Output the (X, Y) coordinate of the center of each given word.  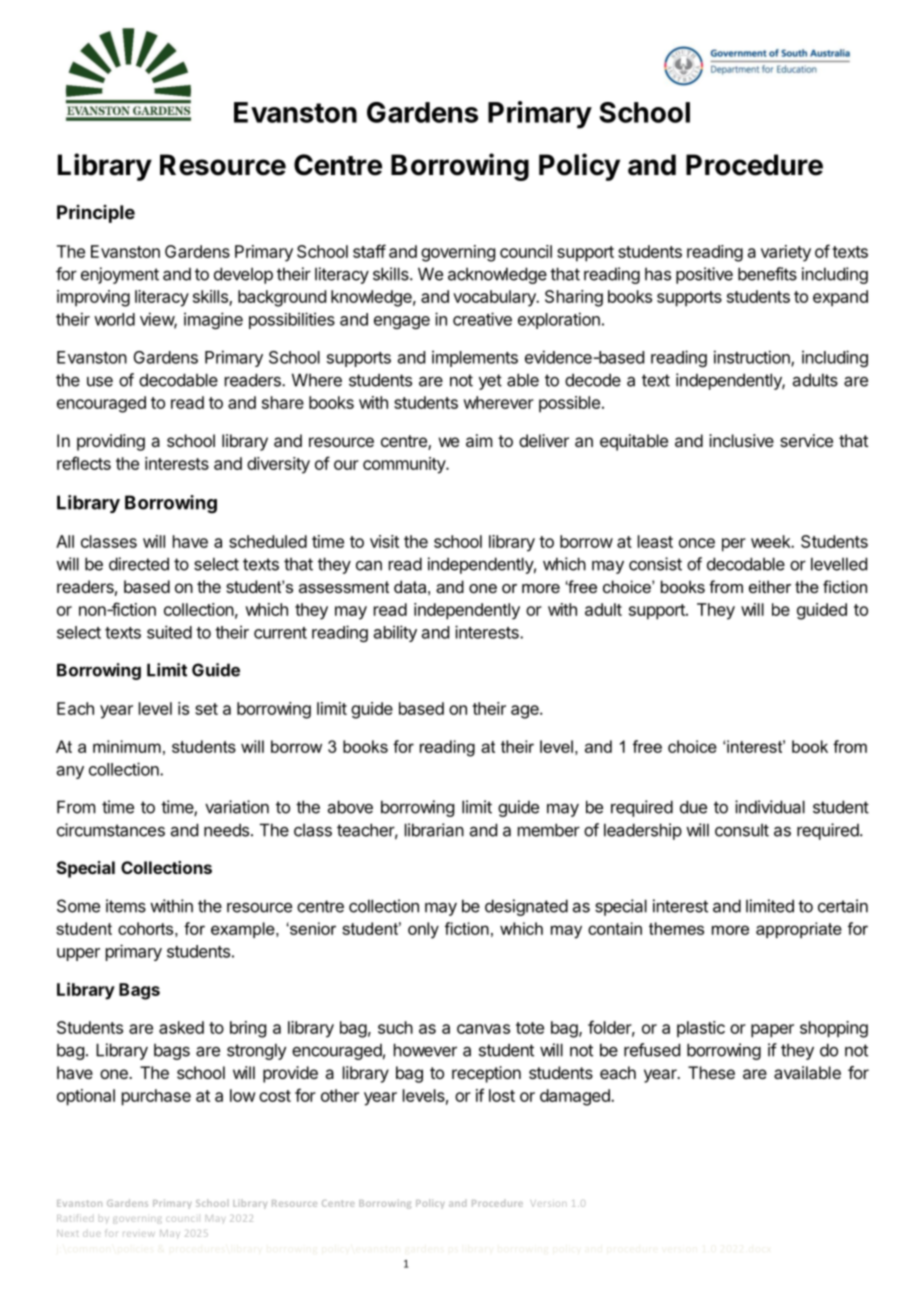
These (711, 1072)
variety (786, 253)
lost (502, 1095)
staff (369, 251)
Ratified (75, 1218)
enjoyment (120, 275)
